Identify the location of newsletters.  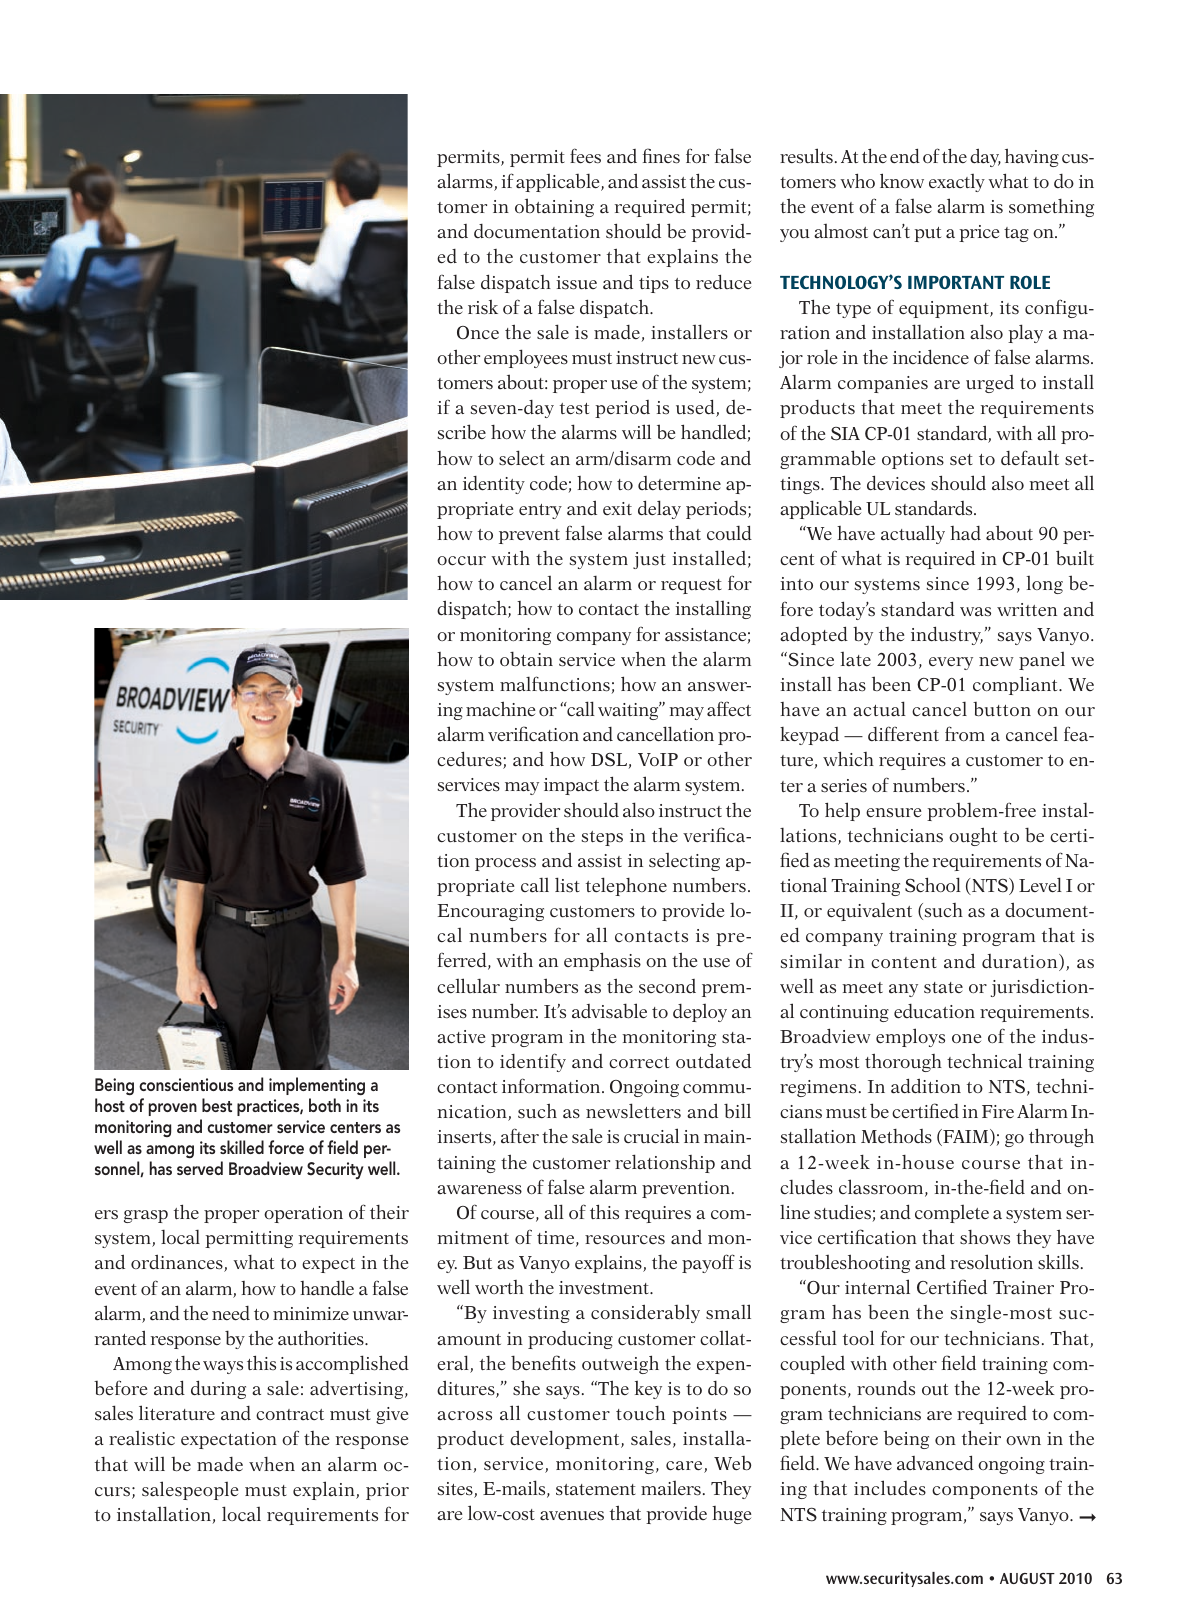
(633, 1111).
